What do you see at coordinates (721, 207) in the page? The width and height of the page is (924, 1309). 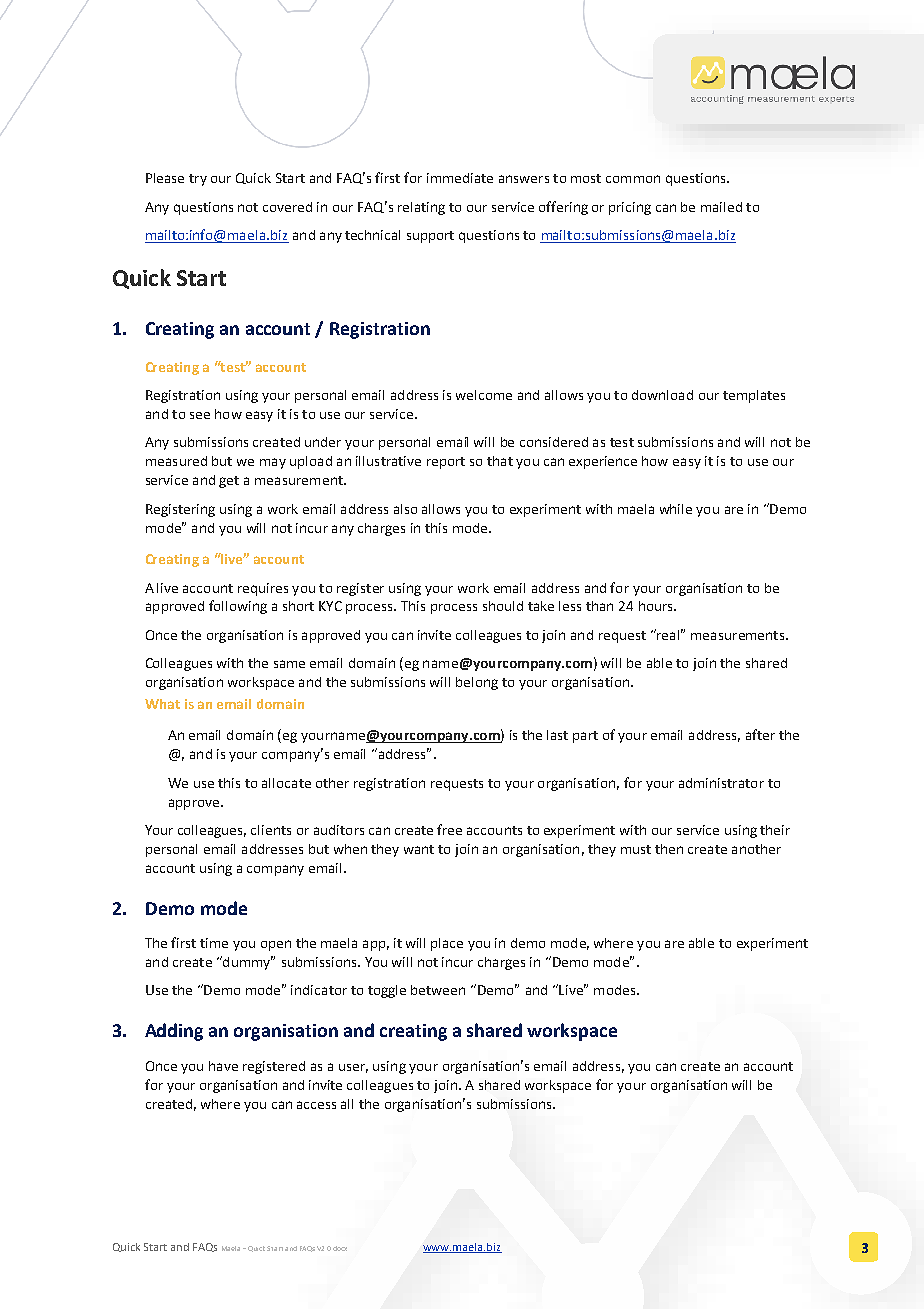 I see `mailed` at bounding box center [721, 207].
